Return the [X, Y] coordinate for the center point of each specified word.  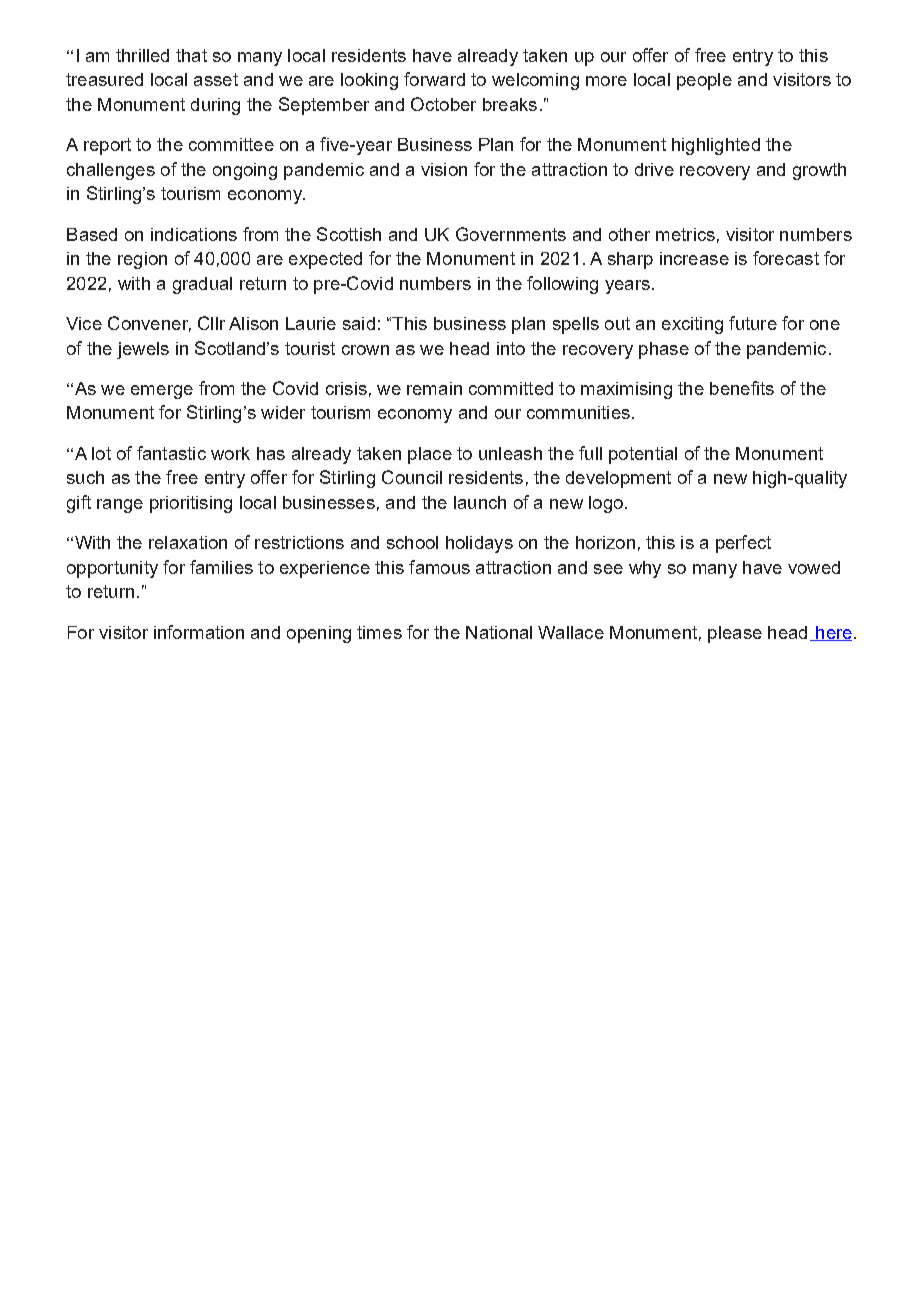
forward [434, 79]
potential [643, 455]
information [199, 632]
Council [412, 477]
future [753, 323]
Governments [511, 234]
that [191, 55]
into [511, 348]
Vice [84, 323]
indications [194, 234]
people [704, 81]
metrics [685, 234]
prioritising [191, 504]
